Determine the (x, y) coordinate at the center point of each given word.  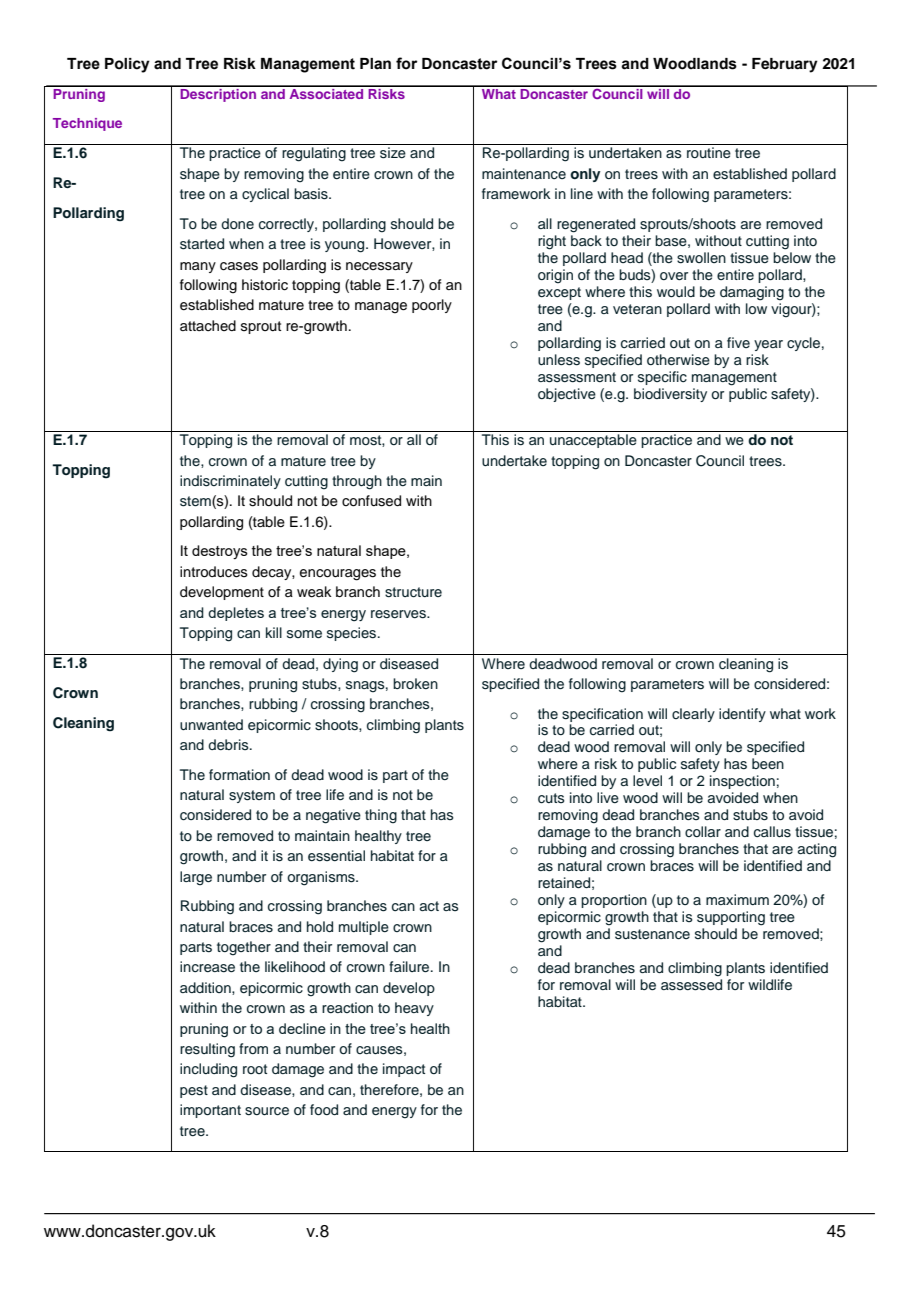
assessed (691, 985)
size (393, 153)
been (768, 763)
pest (194, 1091)
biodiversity (670, 395)
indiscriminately (230, 482)
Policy (127, 65)
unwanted (211, 725)
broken (415, 683)
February (785, 65)
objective (567, 395)
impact (404, 1070)
